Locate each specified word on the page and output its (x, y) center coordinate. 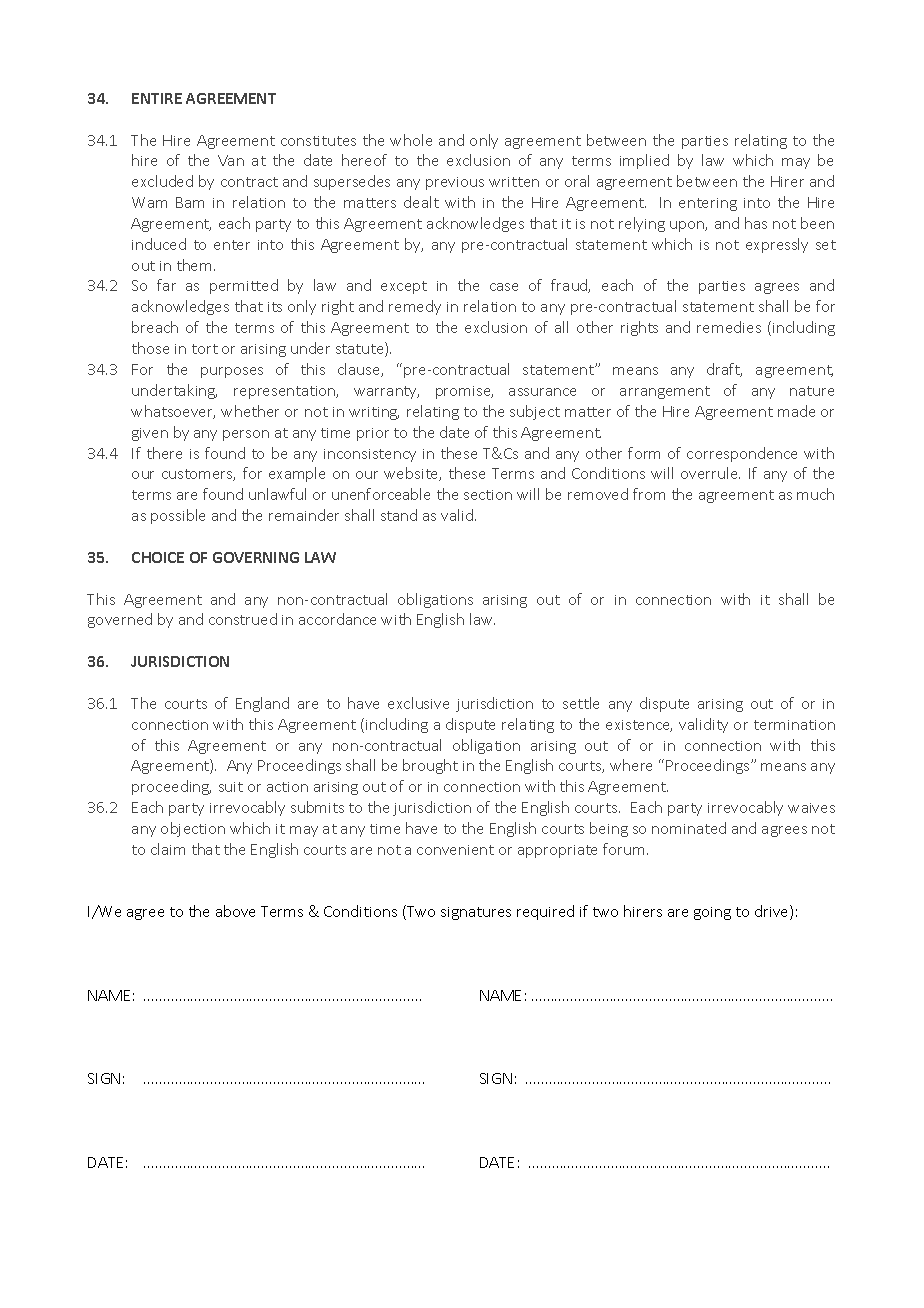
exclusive (418, 703)
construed (243, 619)
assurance (542, 392)
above (235, 911)
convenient (455, 850)
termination (794, 725)
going (712, 913)
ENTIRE (157, 98)
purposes (232, 372)
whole (411, 140)
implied (644, 161)
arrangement (665, 392)
